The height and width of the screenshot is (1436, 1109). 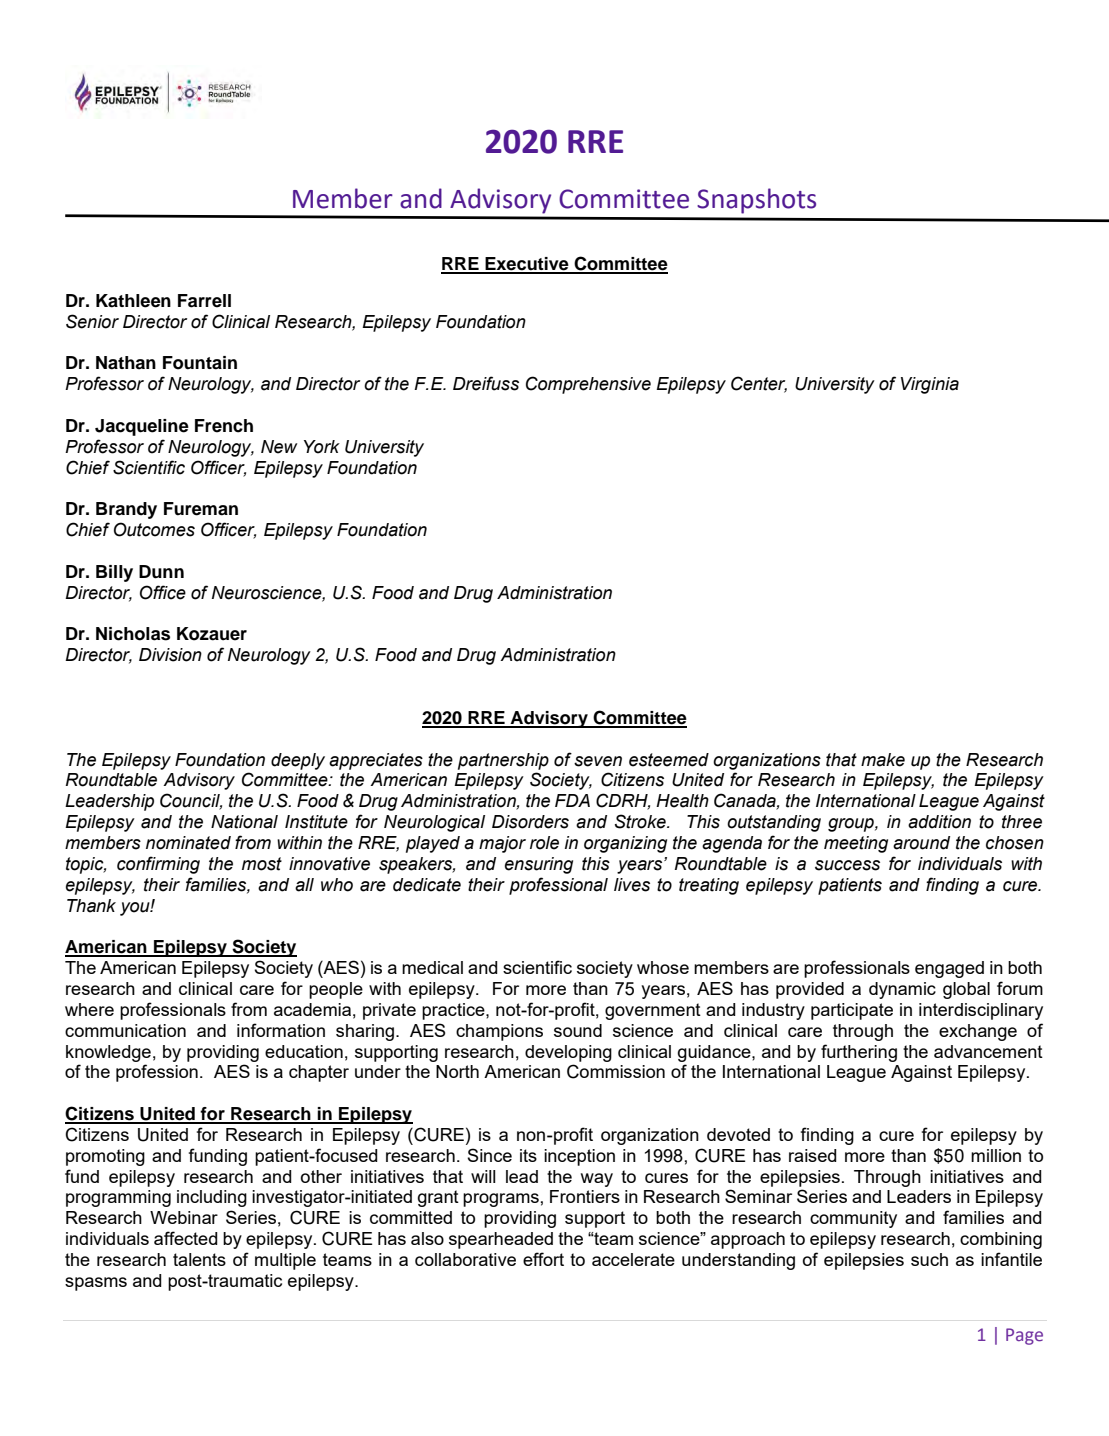 What do you see at coordinates (883, 760) in the screenshot?
I see `make` at bounding box center [883, 760].
